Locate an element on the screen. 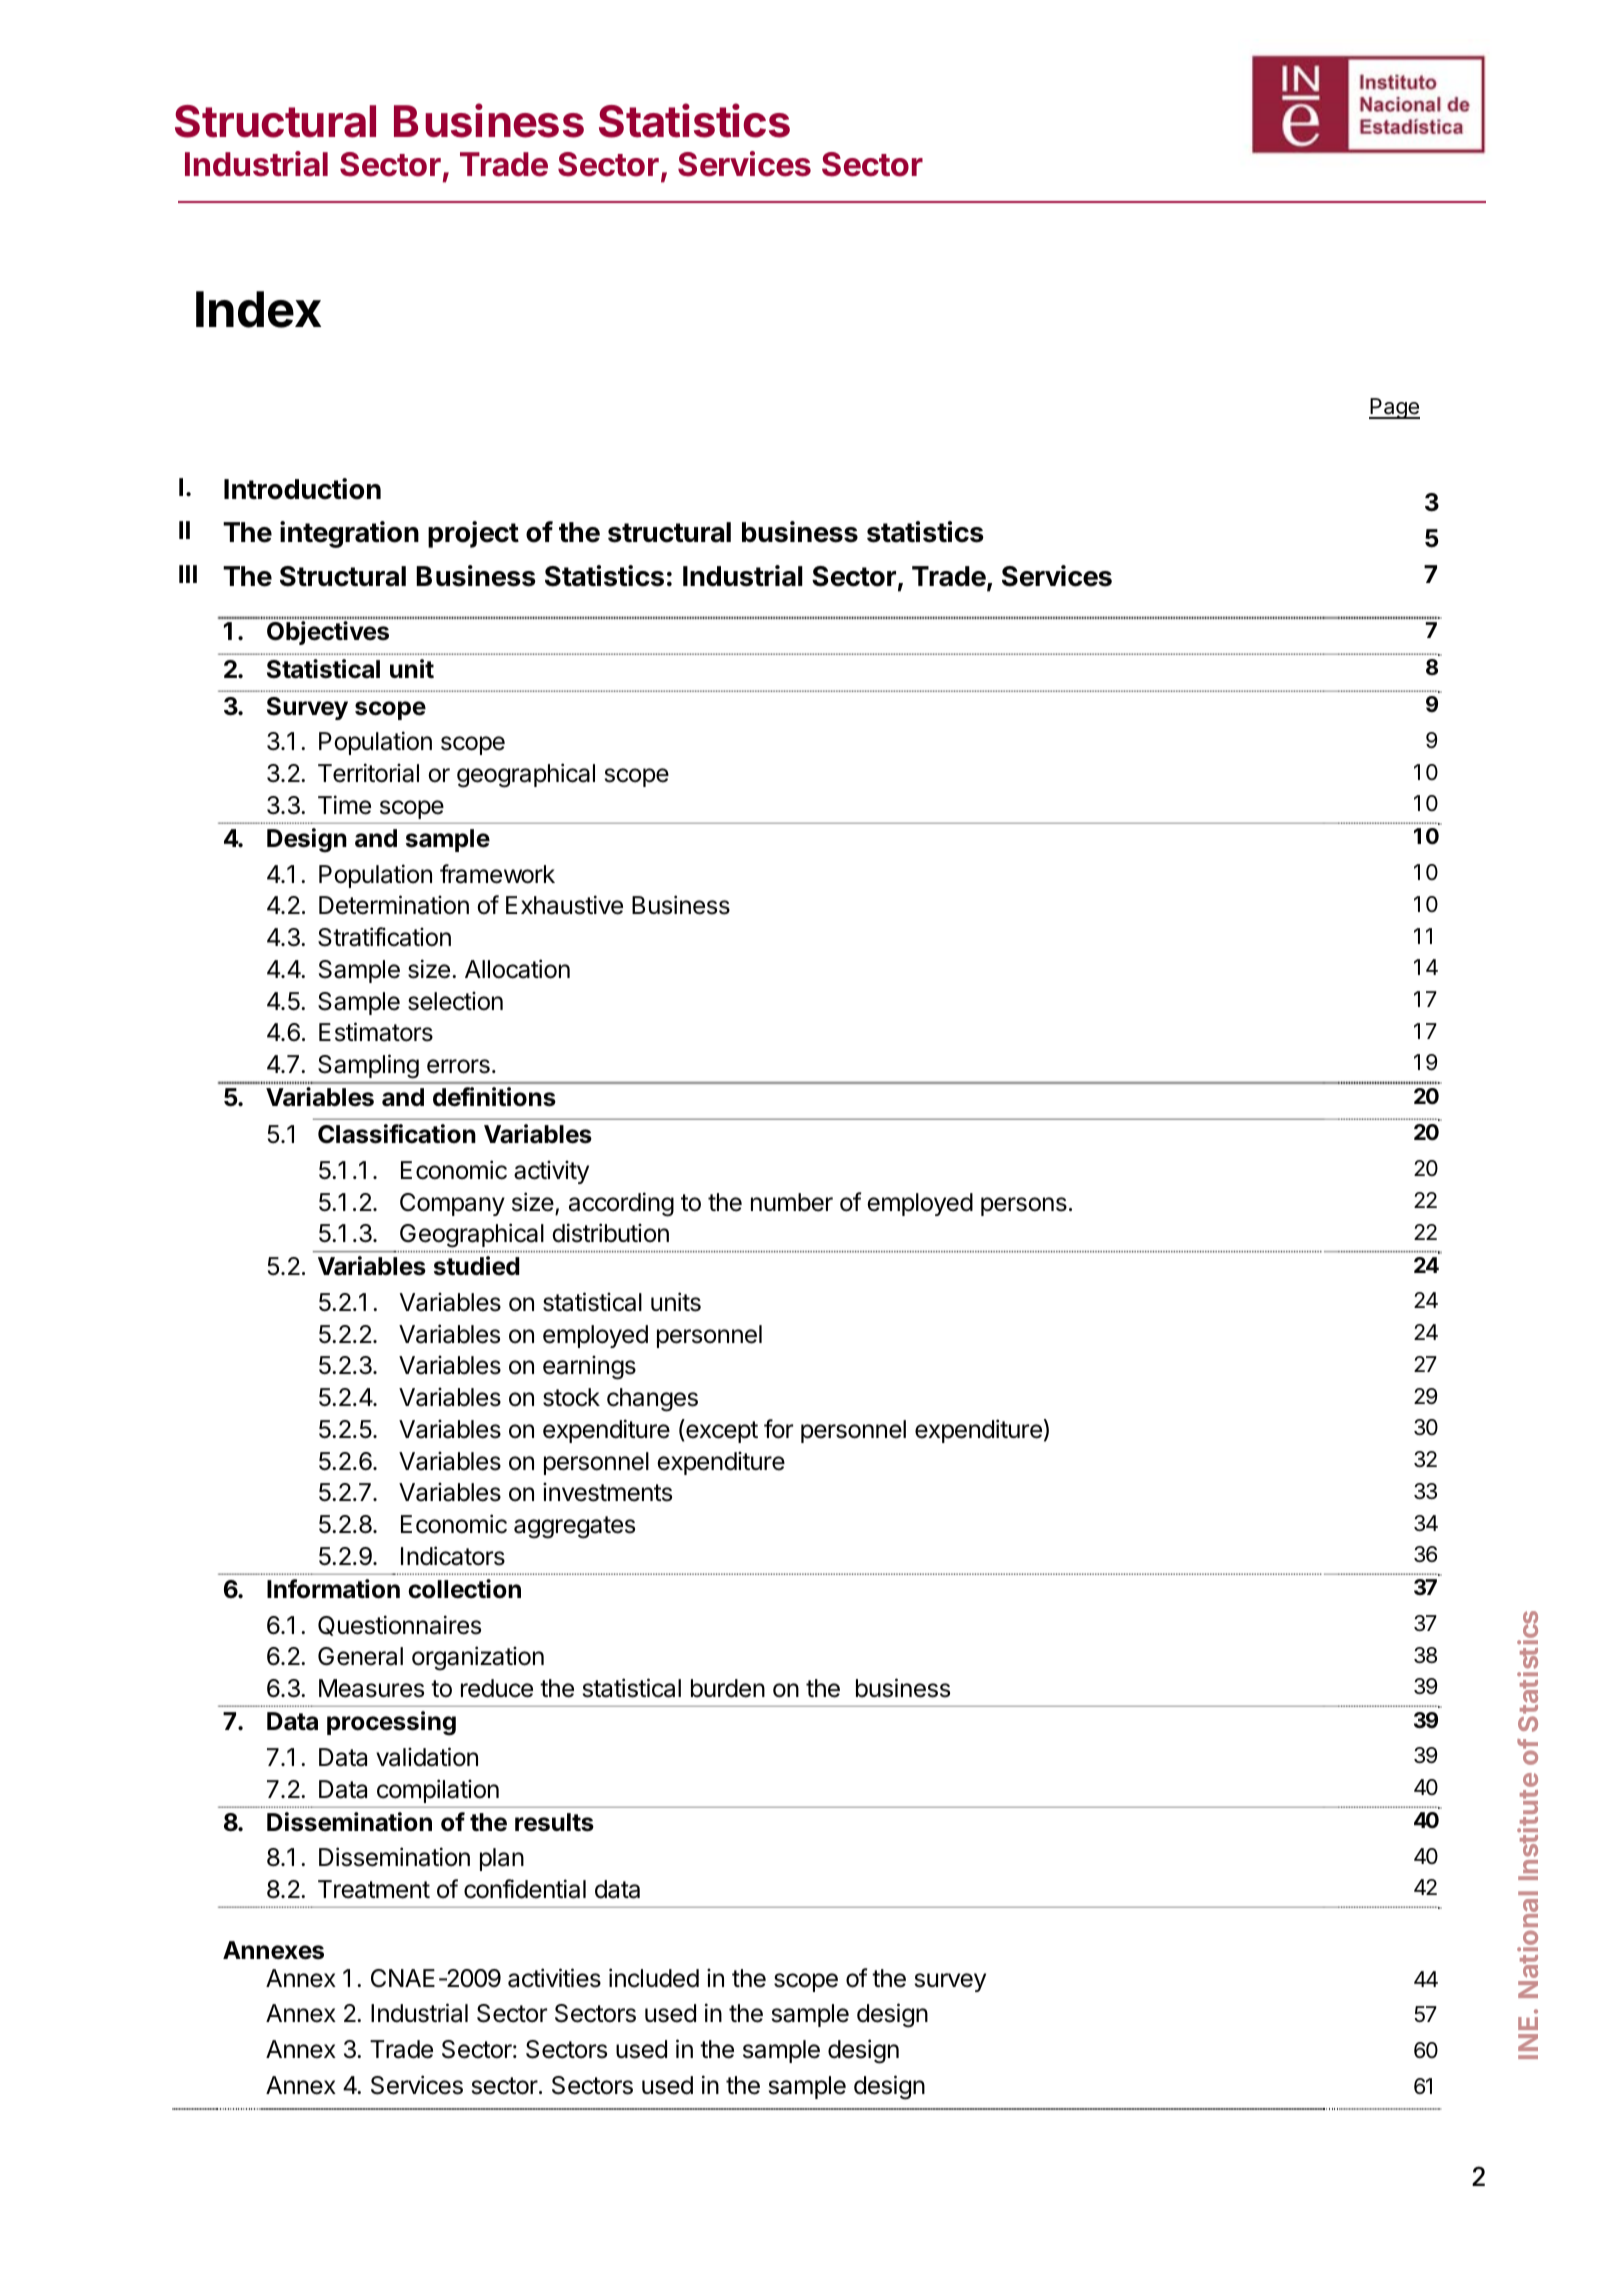 This screenshot has height=2293, width=1621. burden is located at coordinates (728, 1688).
